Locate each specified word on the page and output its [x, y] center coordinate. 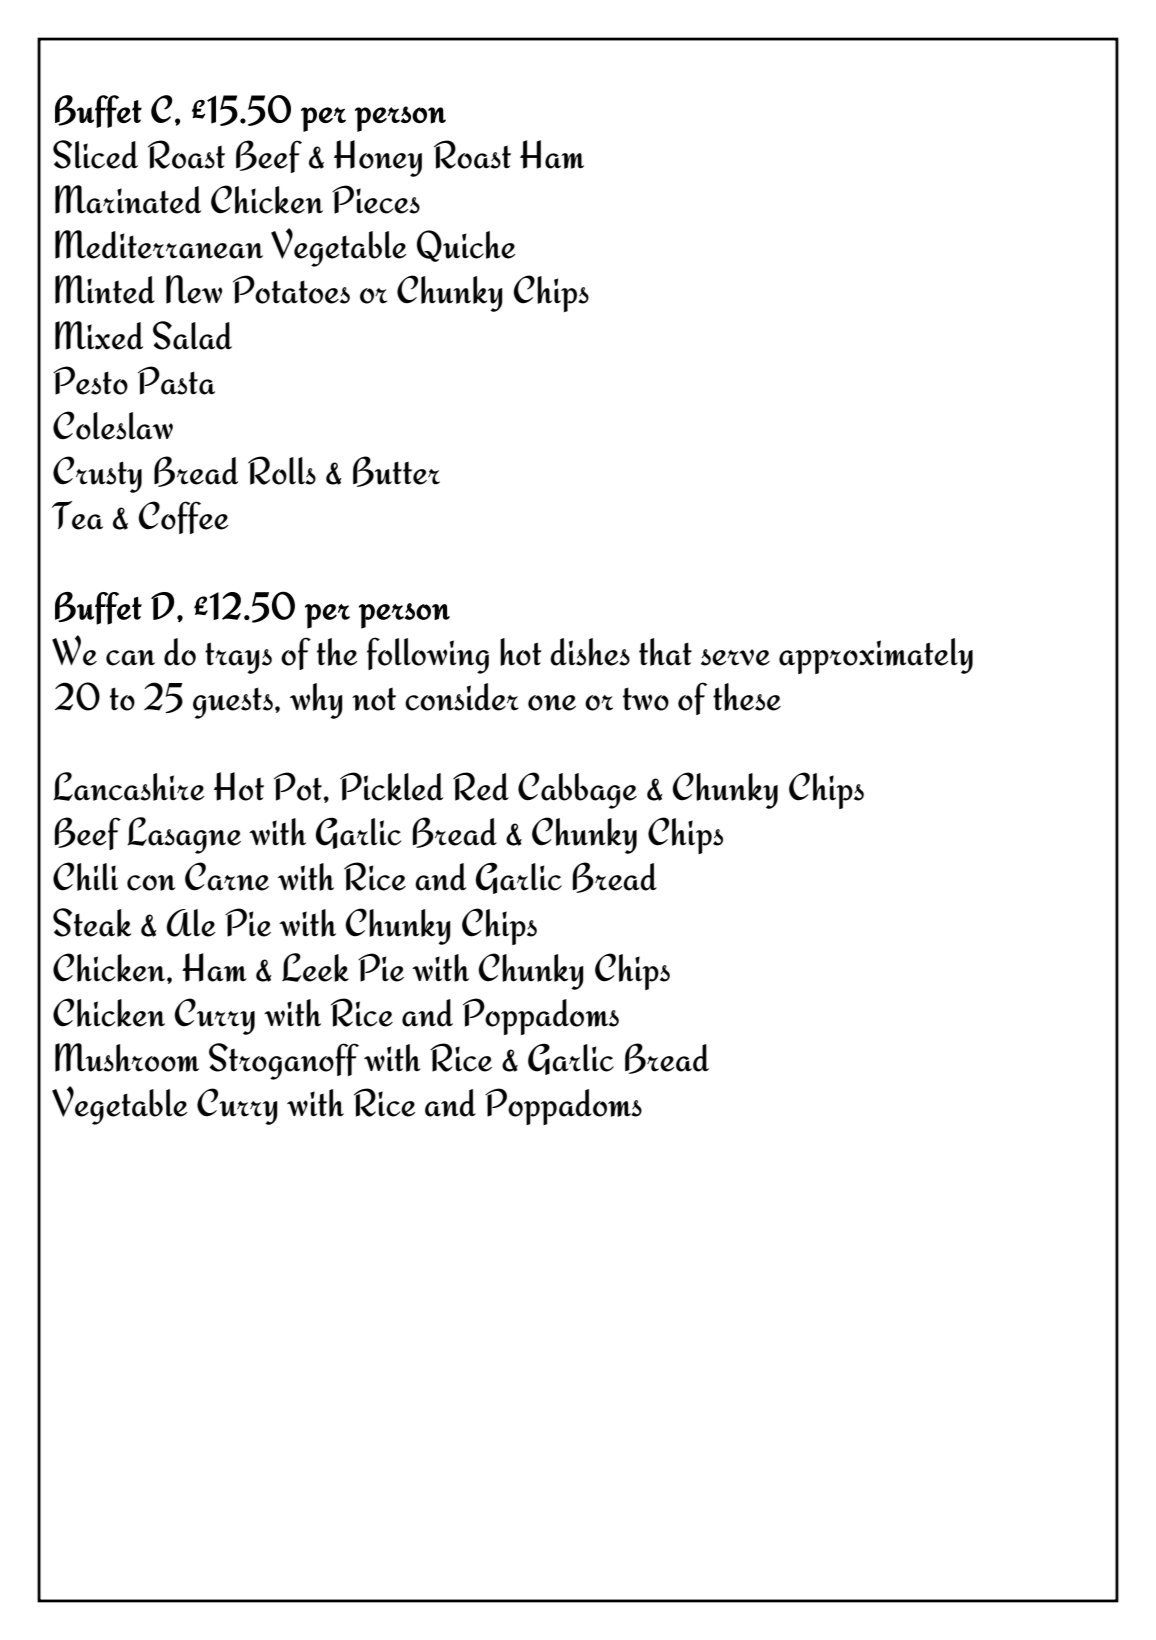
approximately [876, 656]
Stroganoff [284, 1061]
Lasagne [184, 835]
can [130, 658]
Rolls [282, 470]
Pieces [376, 199]
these [747, 697]
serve [735, 657]
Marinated [128, 199]
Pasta [176, 380]
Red [481, 786]
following [428, 655]
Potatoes [291, 289]
